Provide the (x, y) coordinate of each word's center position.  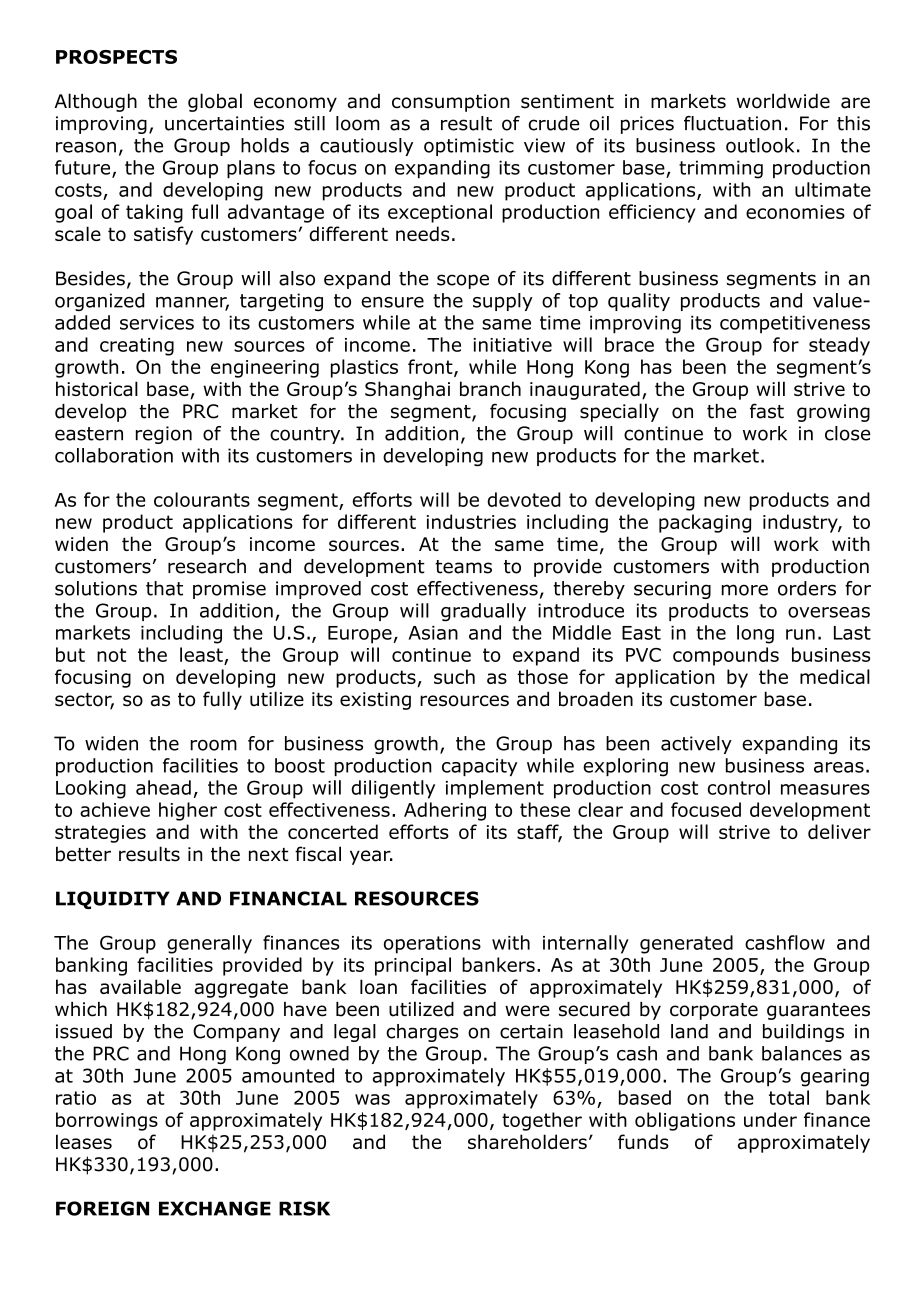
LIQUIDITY (113, 900)
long (755, 634)
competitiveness (795, 324)
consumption (451, 103)
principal (413, 966)
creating (137, 347)
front (431, 367)
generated (686, 944)
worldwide (783, 101)
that (164, 588)
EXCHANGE (215, 1208)
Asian (433, 633)
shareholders (527, 1141)
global (215, 102)
